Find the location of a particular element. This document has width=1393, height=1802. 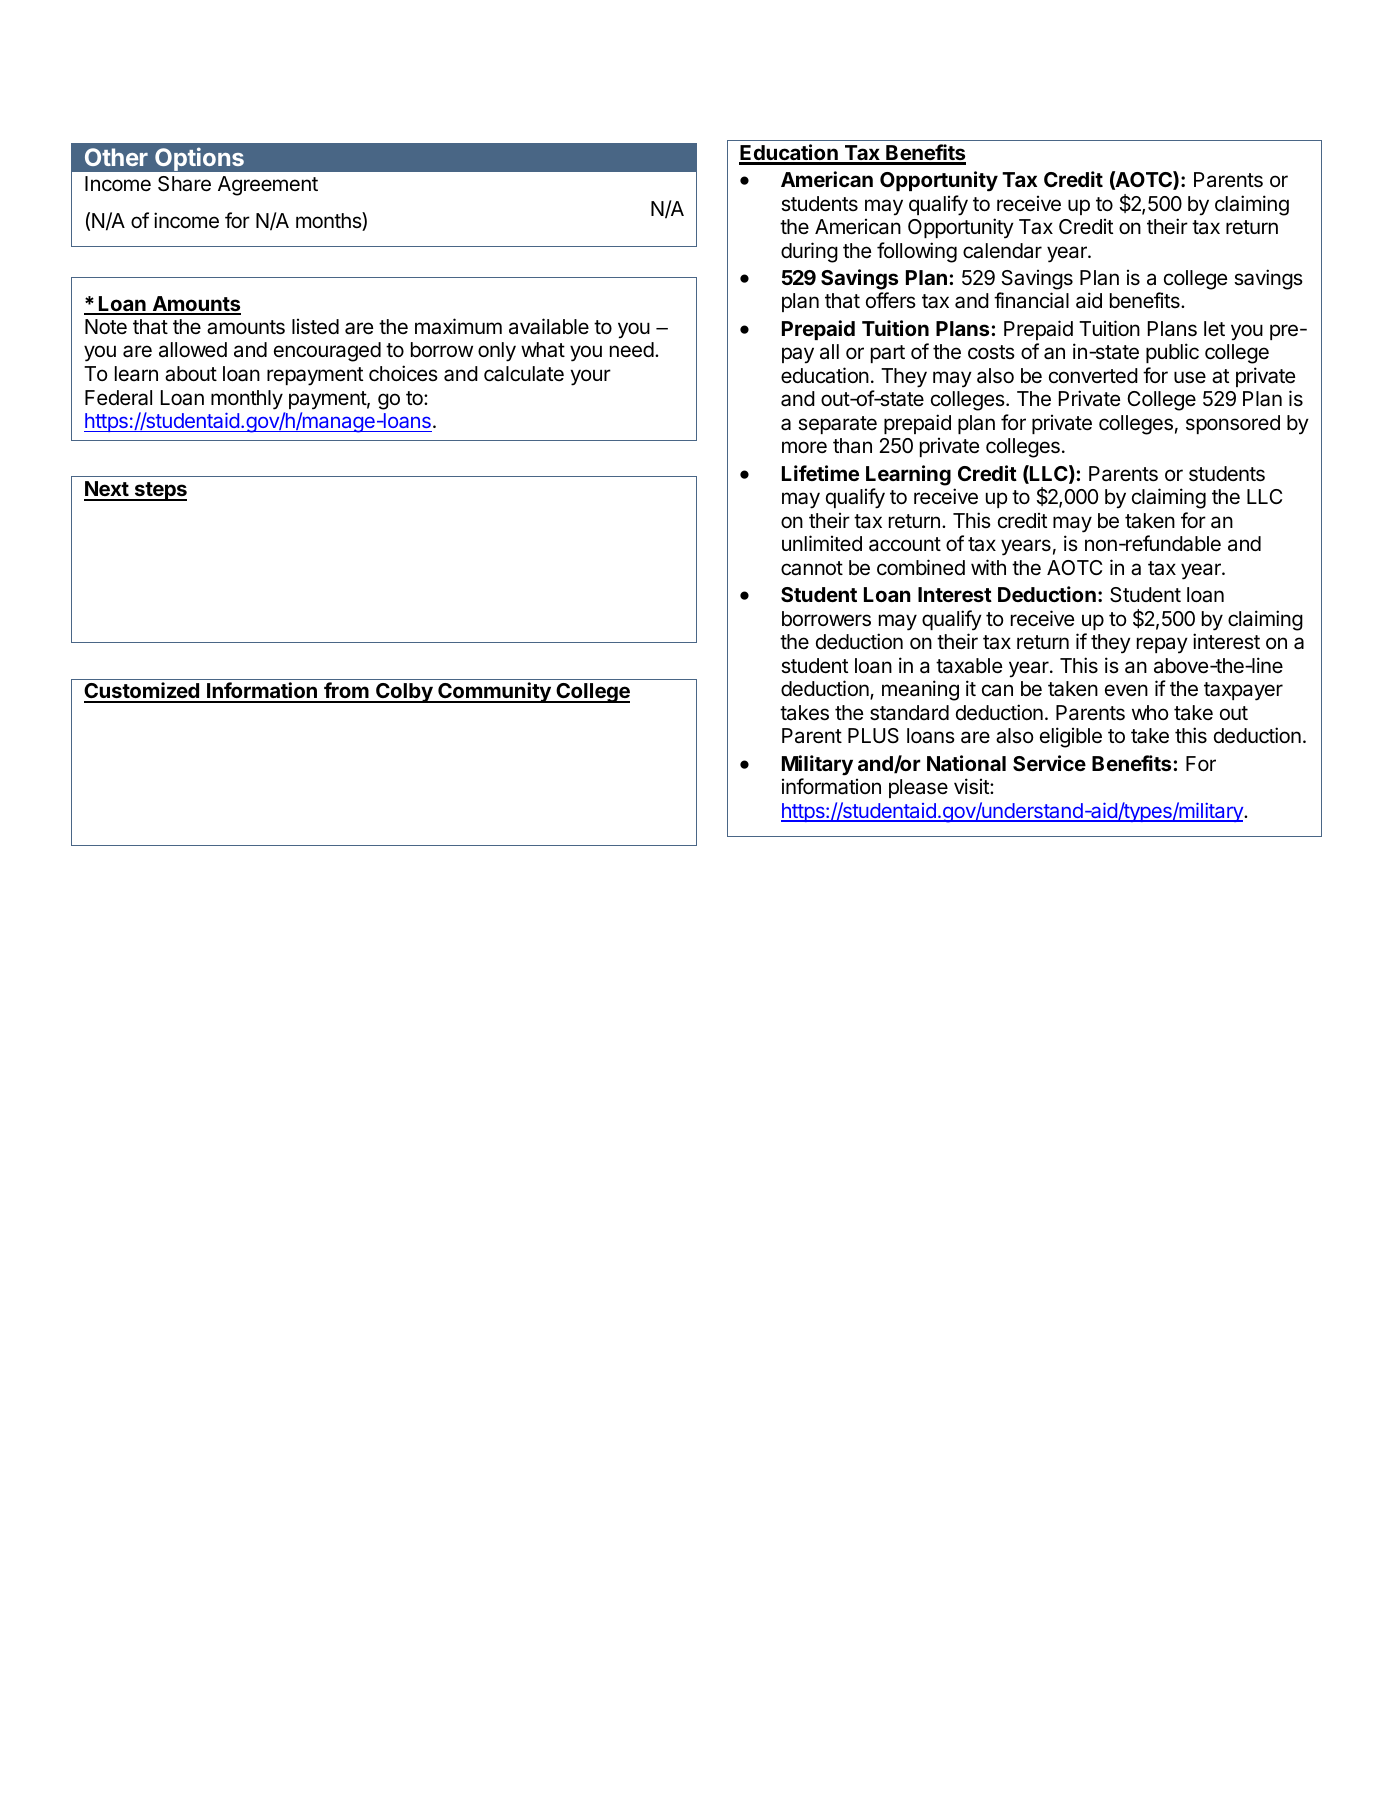

unlimited is located at coordinates (822, 543).
